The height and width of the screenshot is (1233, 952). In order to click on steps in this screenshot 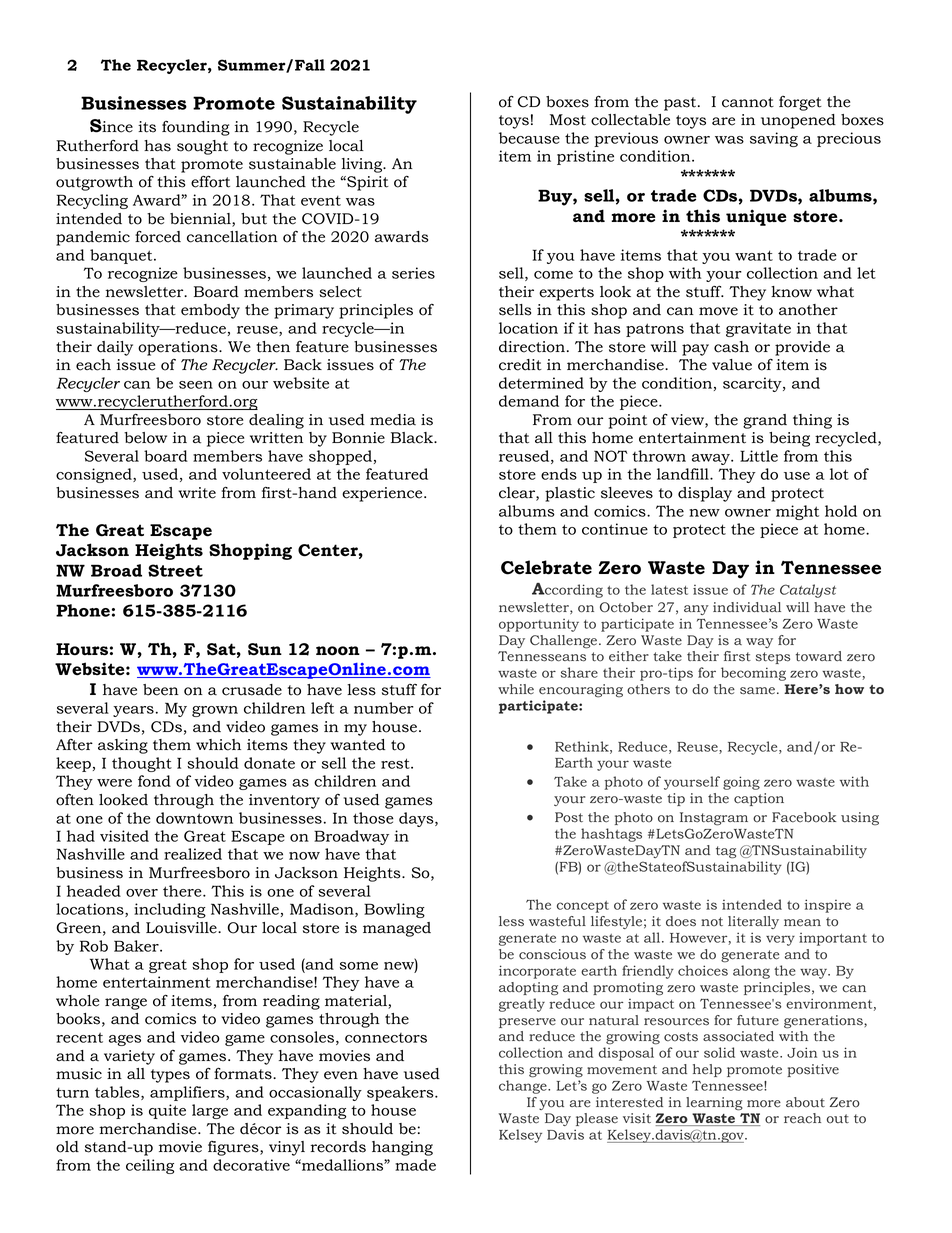, I will do `click(773, 658)`.
